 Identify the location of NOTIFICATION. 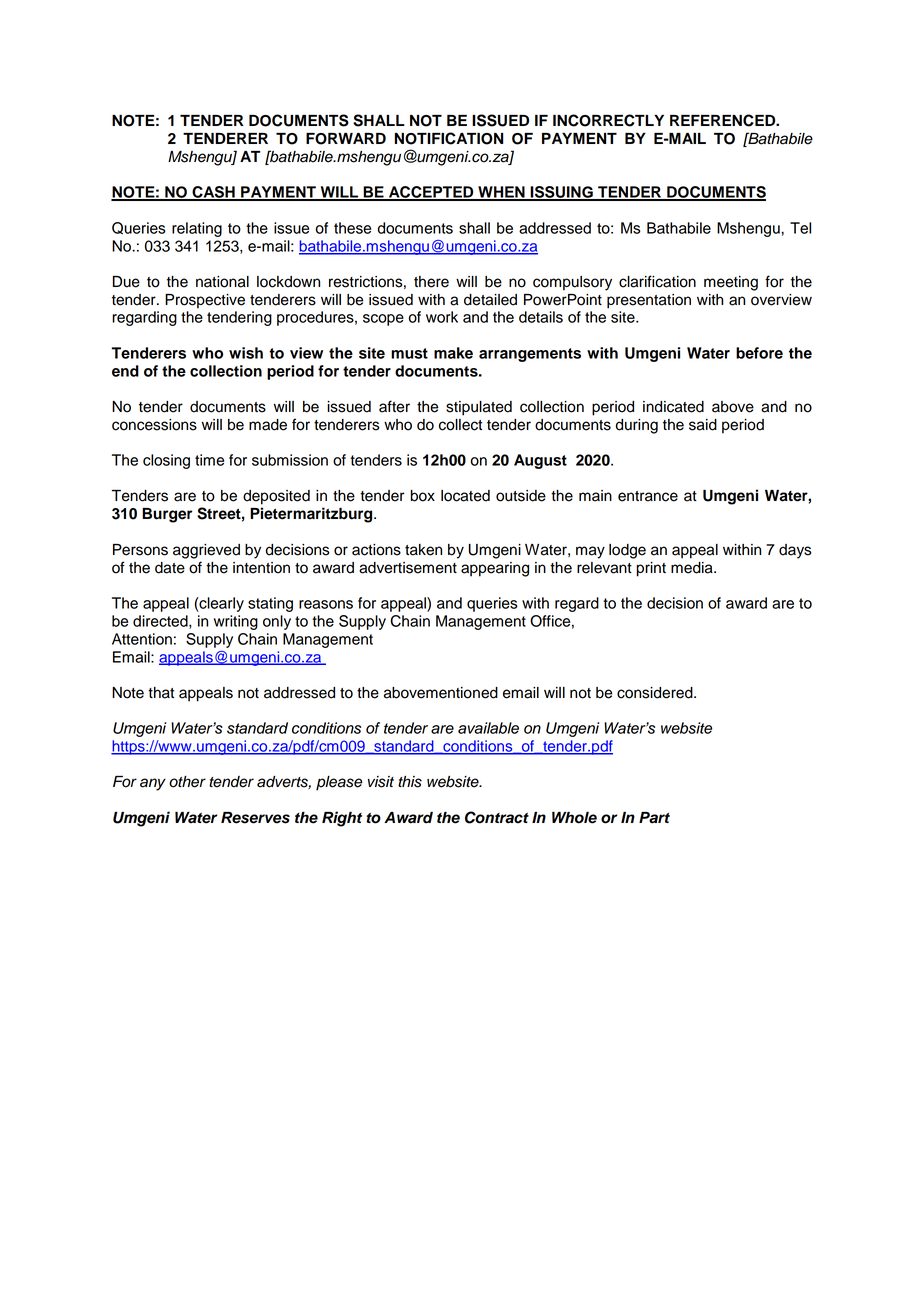
(449, 138).
